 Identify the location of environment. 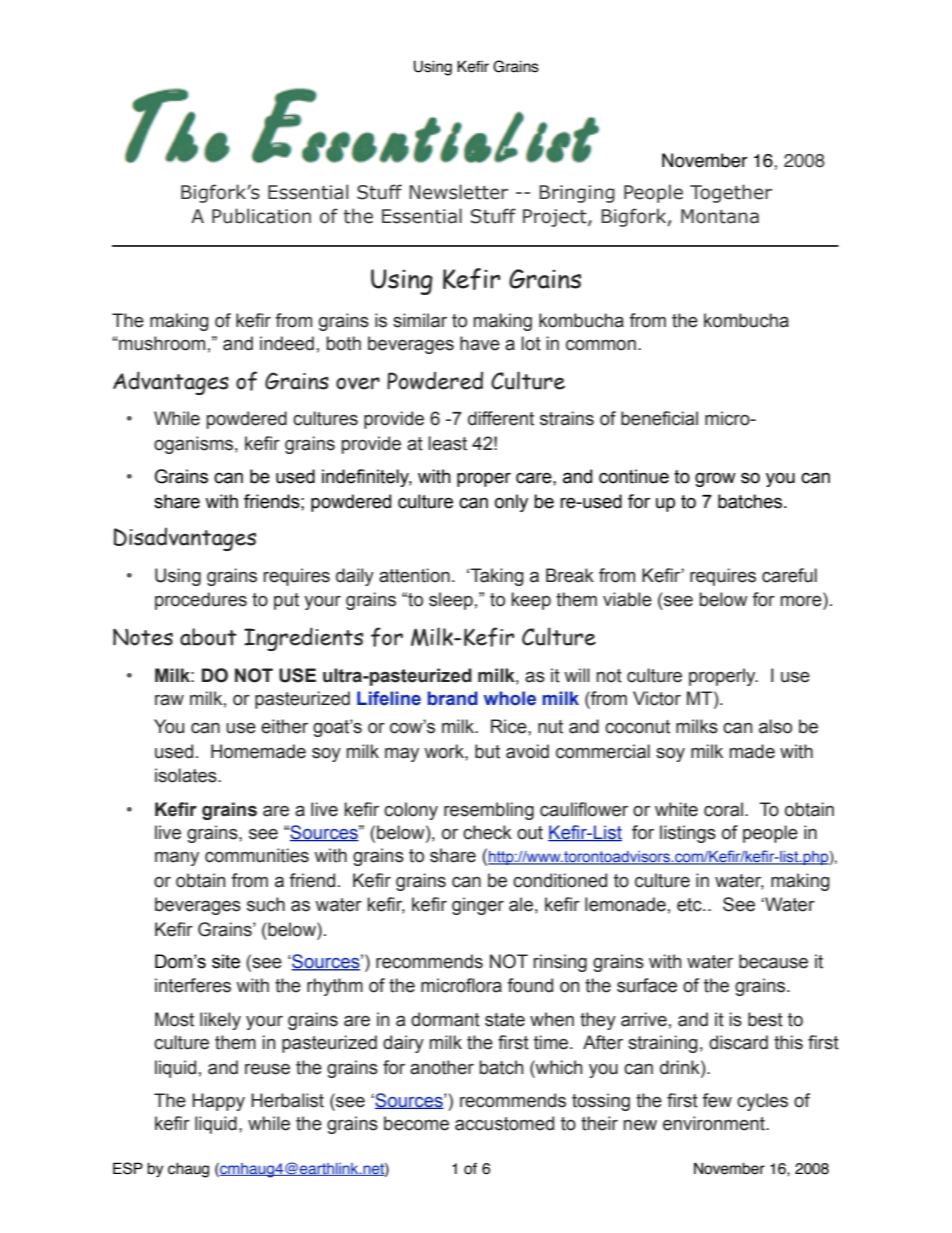
(715, 1123).
